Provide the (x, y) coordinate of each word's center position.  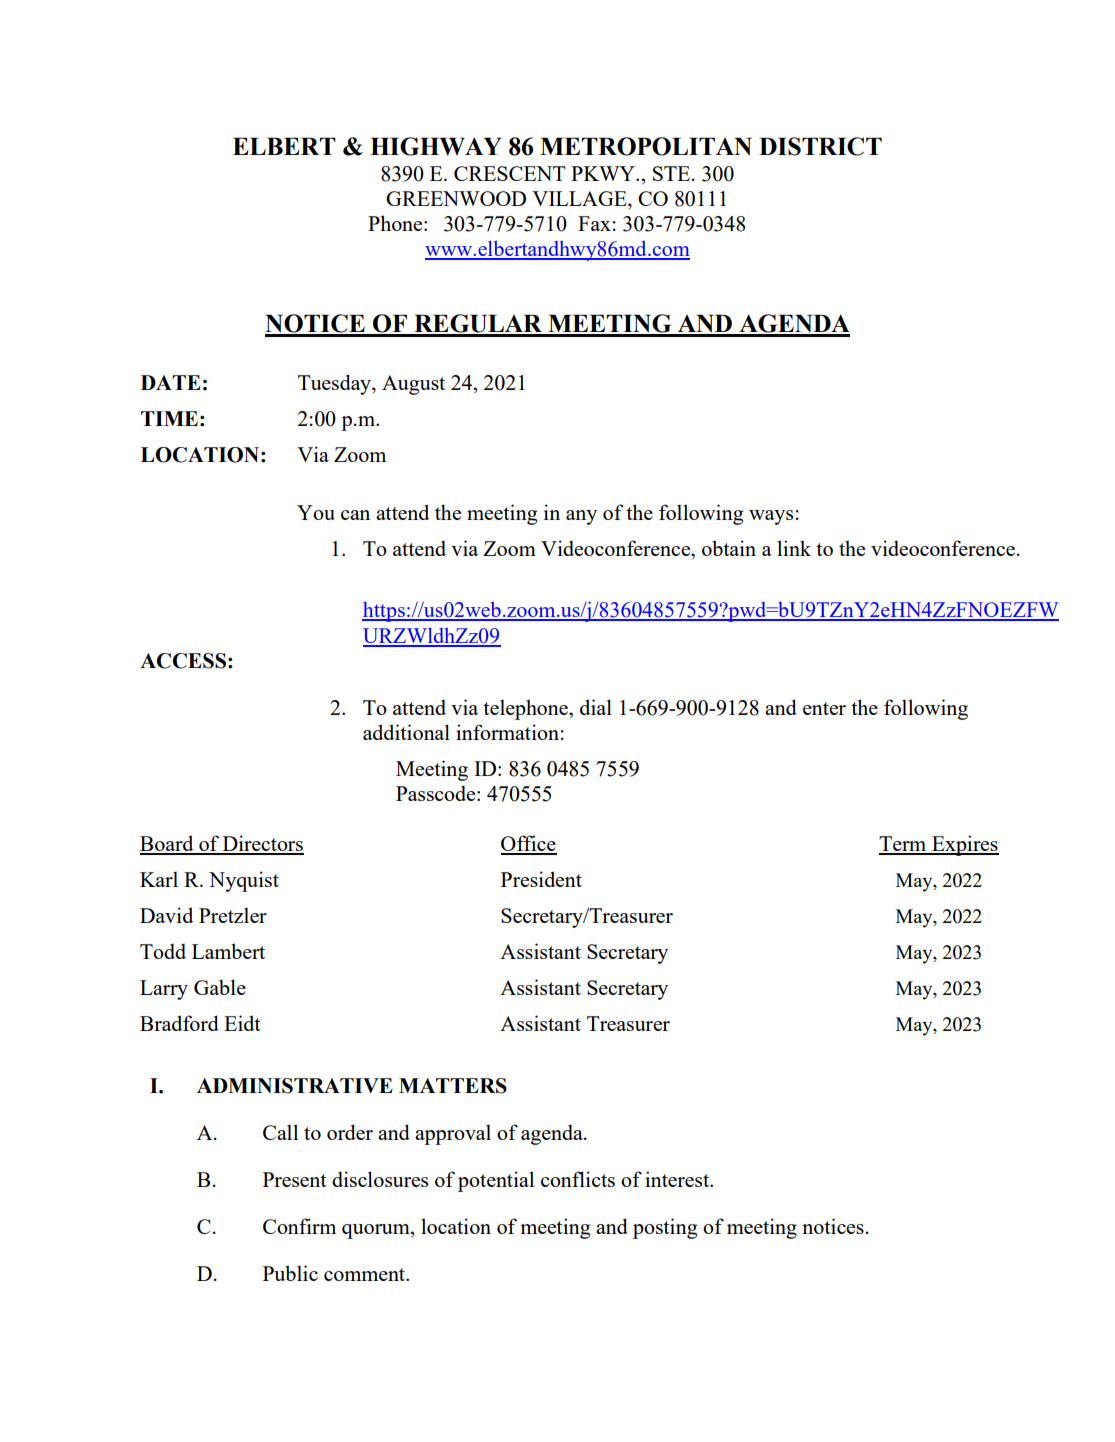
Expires (964, 845)
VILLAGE (580, 200)
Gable (220, 987)
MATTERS (453, 1086)
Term (904, 845)
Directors (262, 844)
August (413, 385)
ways (771, 517)
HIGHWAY (435, 146)
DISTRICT (820, 146)
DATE (171, 382)
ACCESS (183, 661)
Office (529, 844)
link (794, 548)
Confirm (299, 1226)
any (581, 517)
